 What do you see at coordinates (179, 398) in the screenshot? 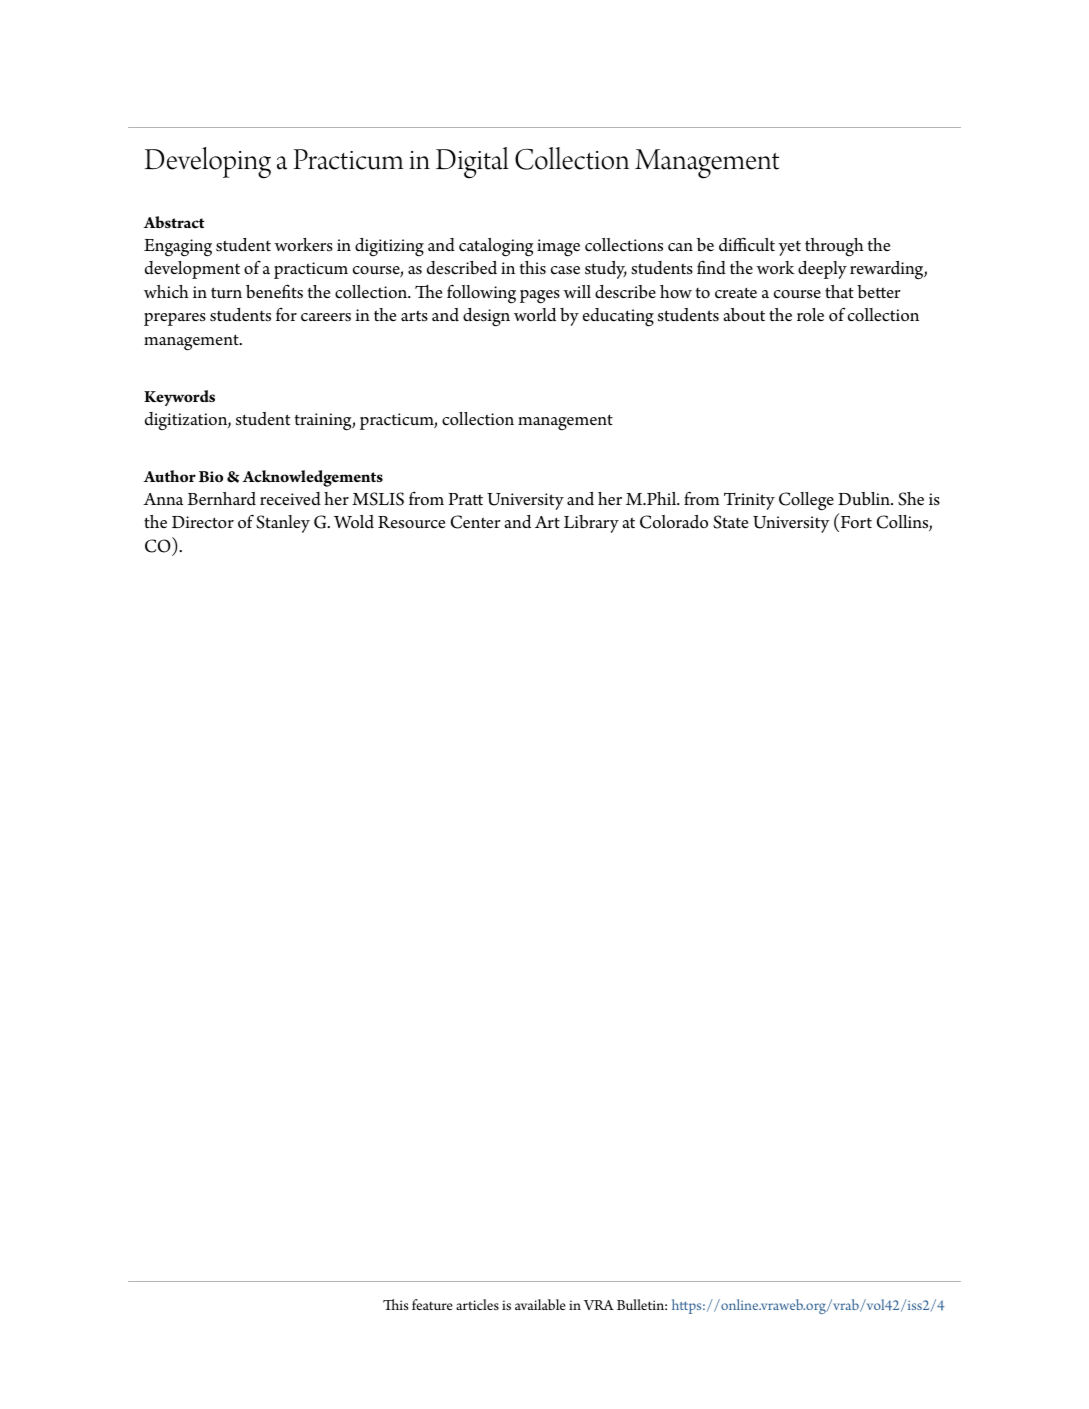
I see `Keywords` at bounding box center [179, 398].
